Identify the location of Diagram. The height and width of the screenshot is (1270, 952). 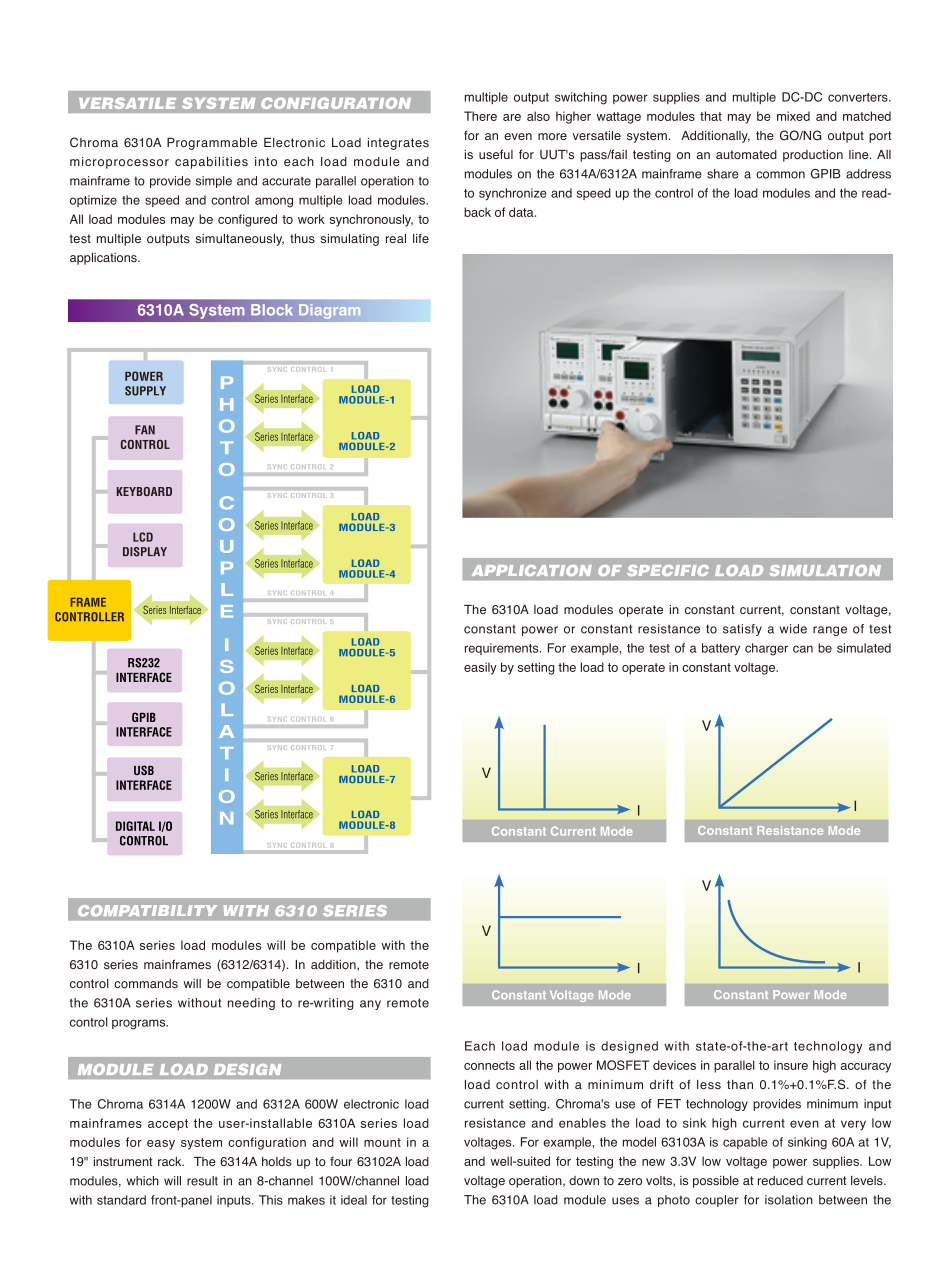
(329, 311).
